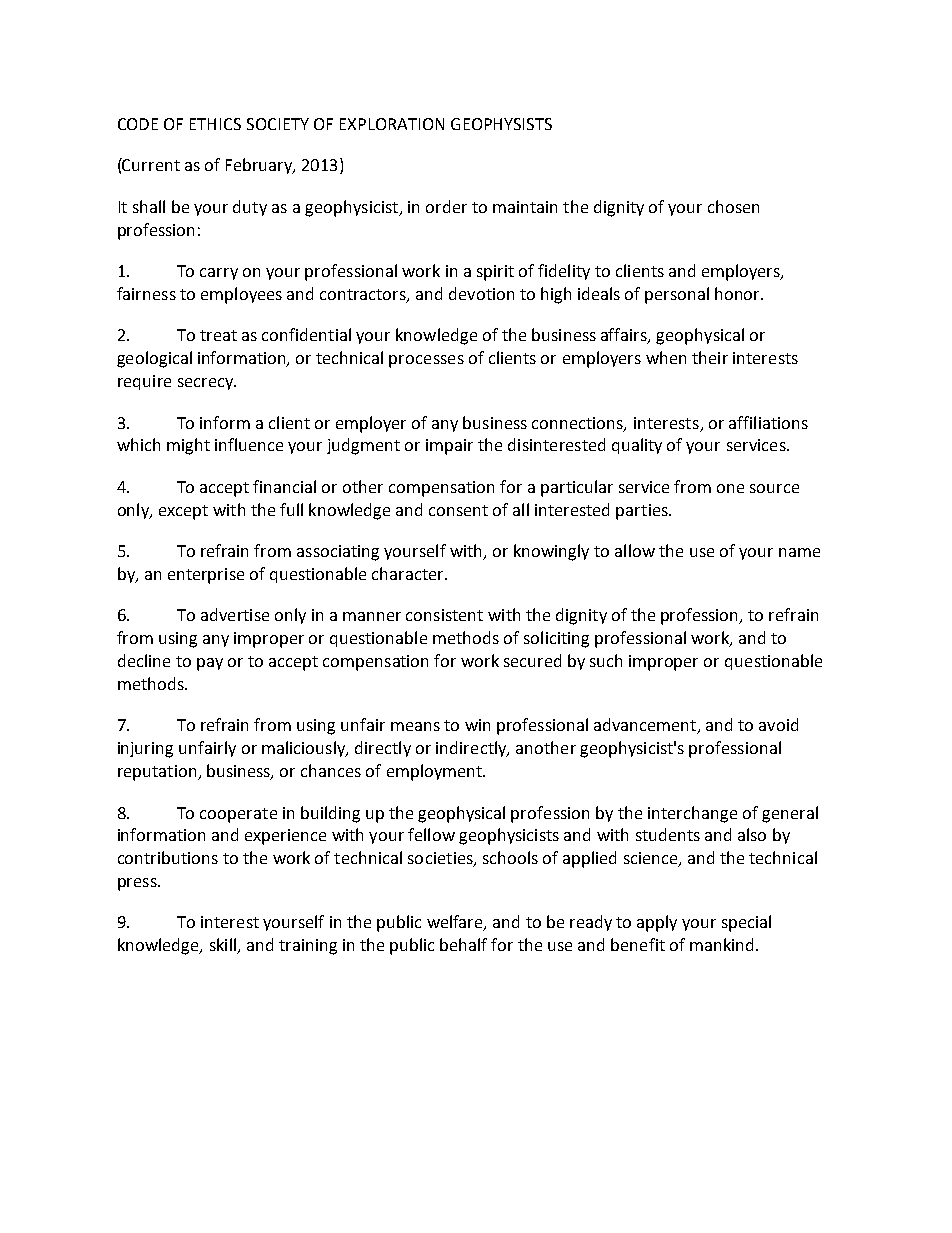 The width and height of the image is (952, 1233). Describe the element at coordinates (392, 124) in the image. I see `EXPLORATION` at that location.
